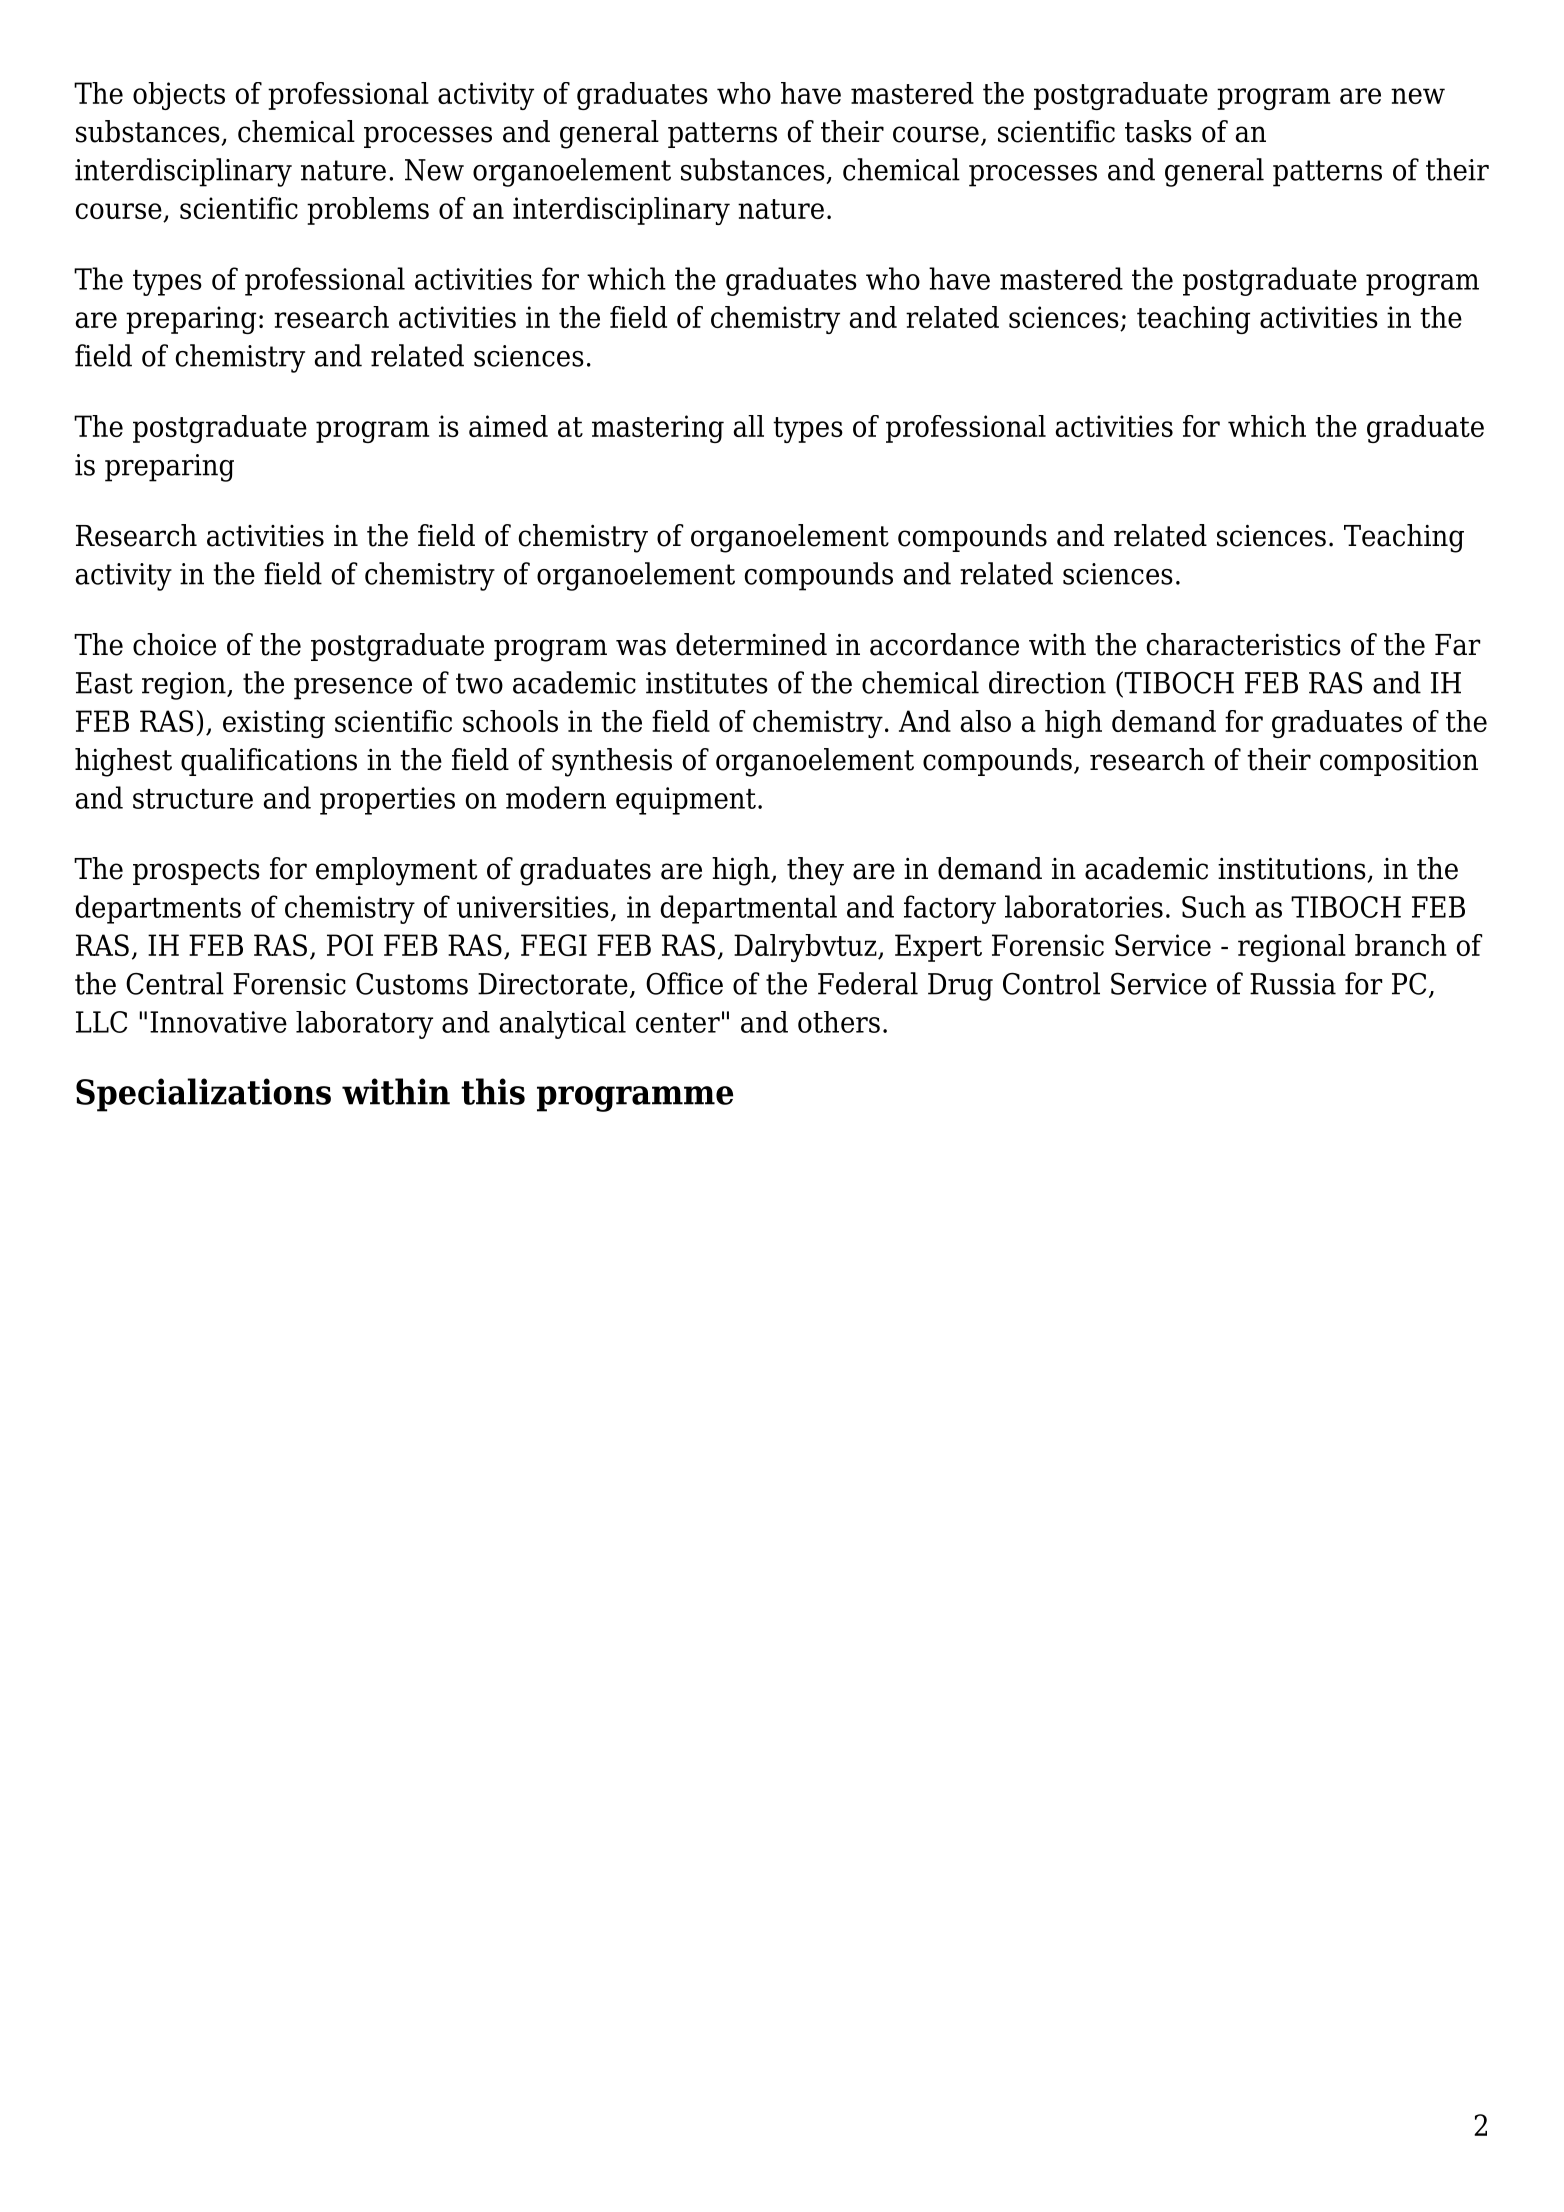 The height and width of the screenshot is (2212, 1564). I want to click on determined, so click(751, 644).
